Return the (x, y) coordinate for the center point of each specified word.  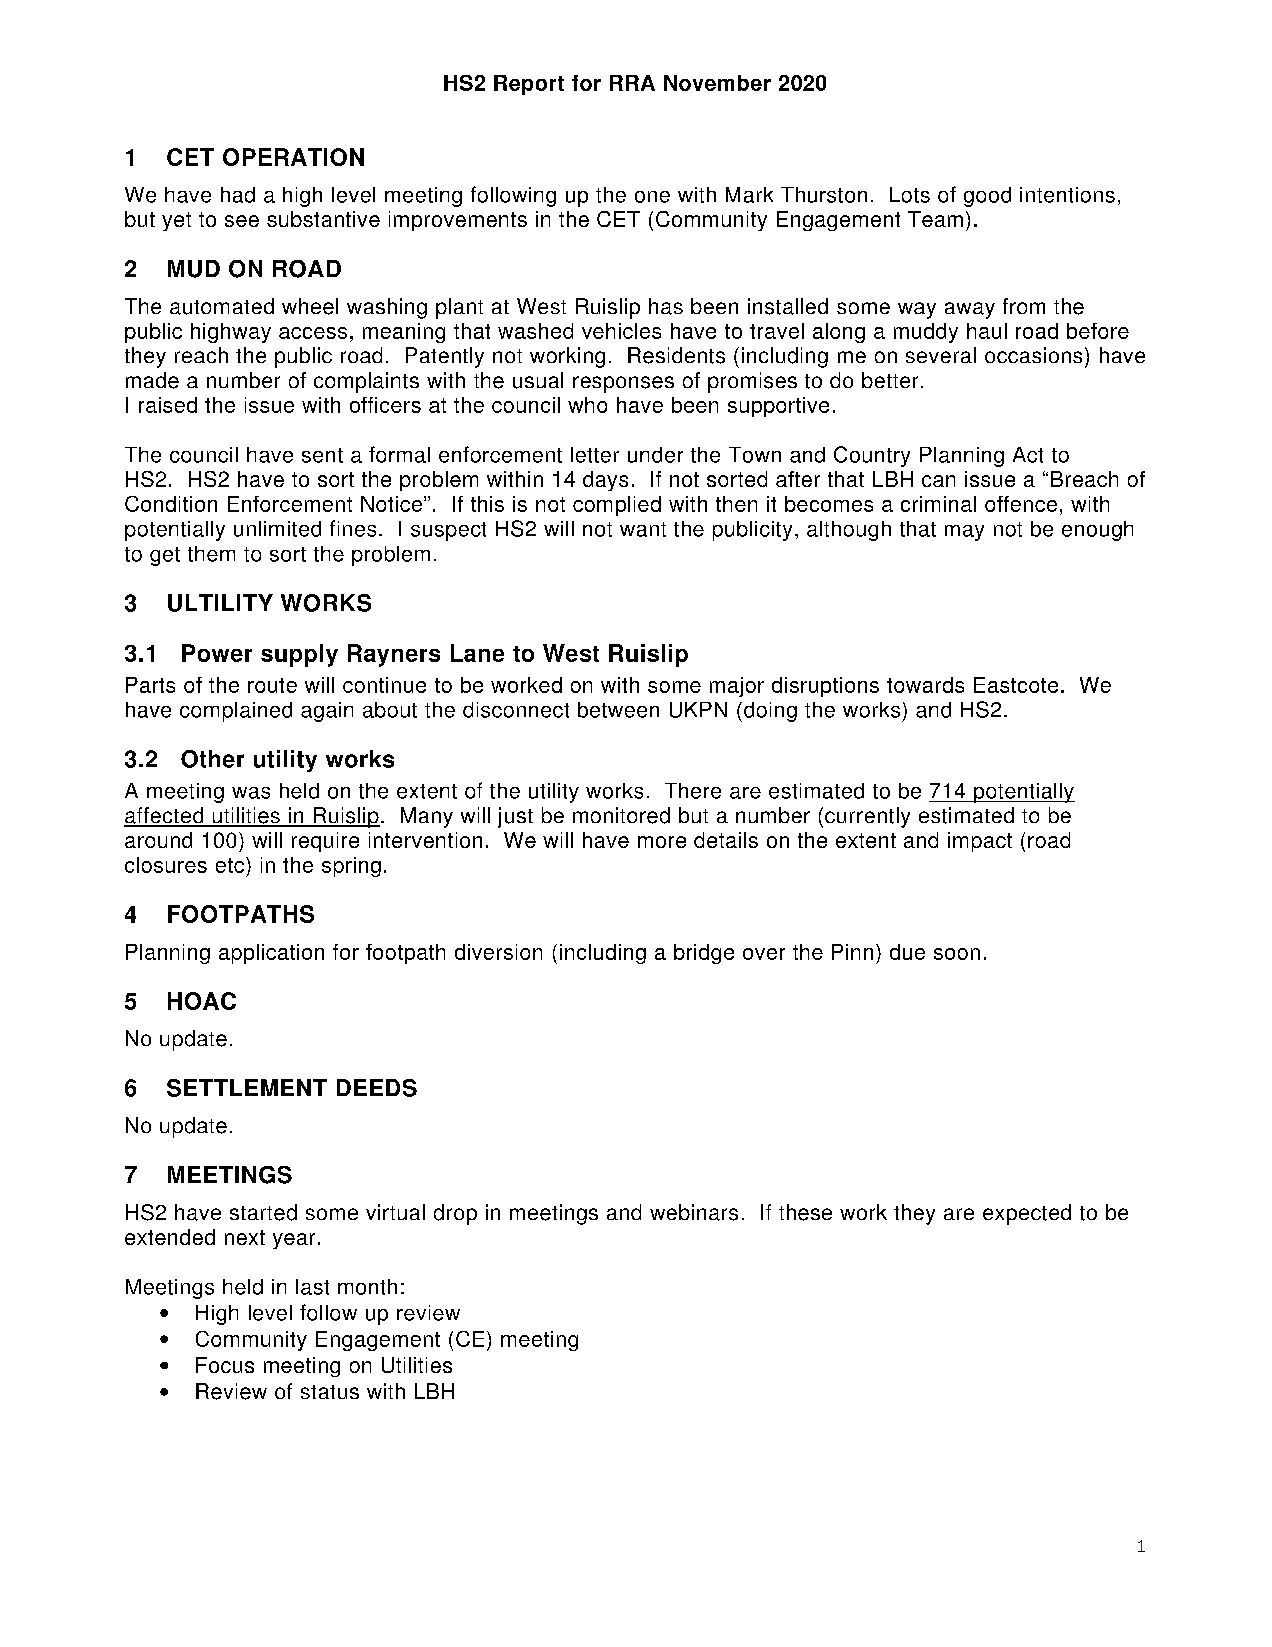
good (987, 197)
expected (1027, 1214)
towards (925, 685)
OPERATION (293, 157)
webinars (694, 1212)
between (618, 710)
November (717, 83)
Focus (225, 1365)
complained (236, 712)
